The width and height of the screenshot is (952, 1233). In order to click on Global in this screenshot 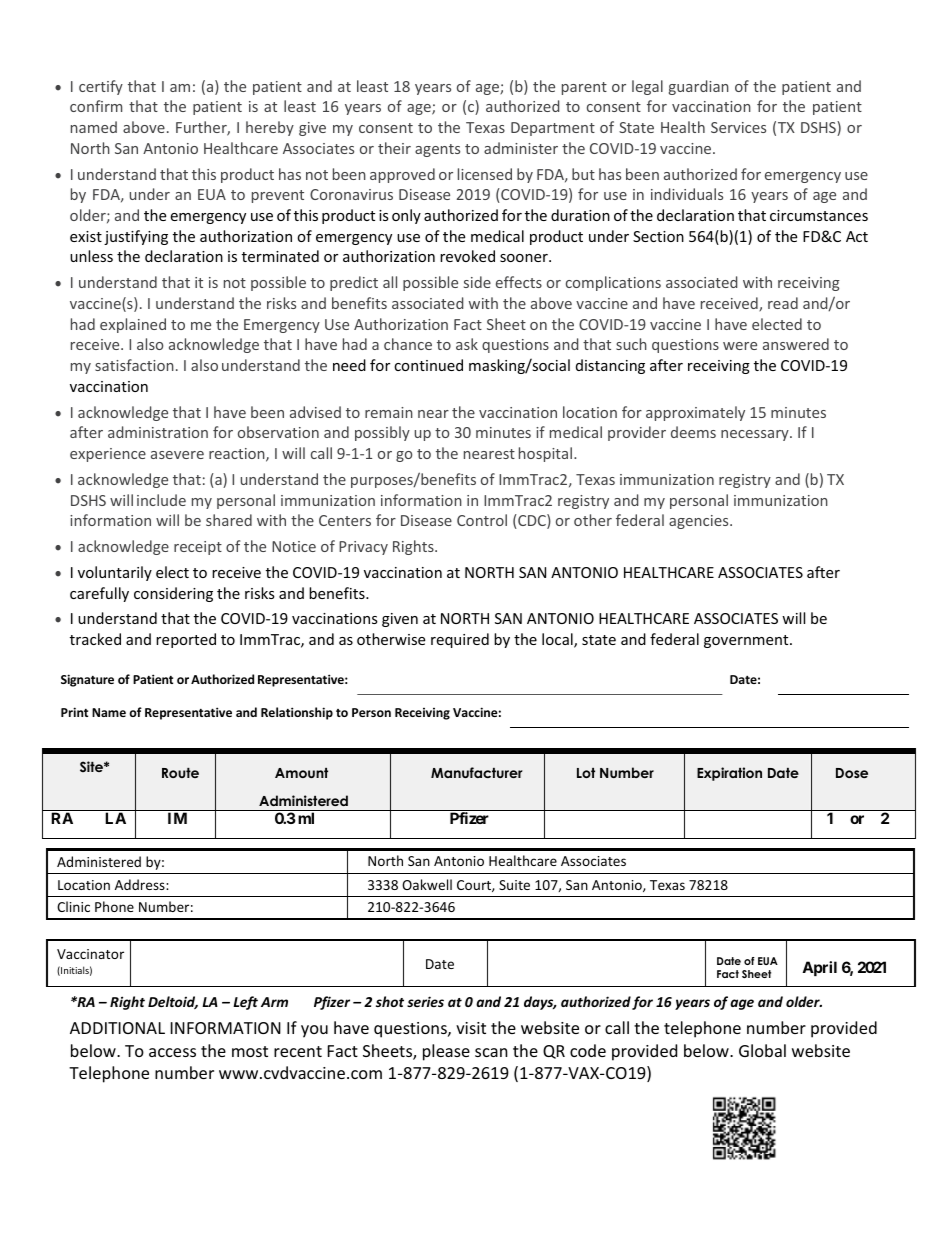, I will do `click(762, 1050)`.
